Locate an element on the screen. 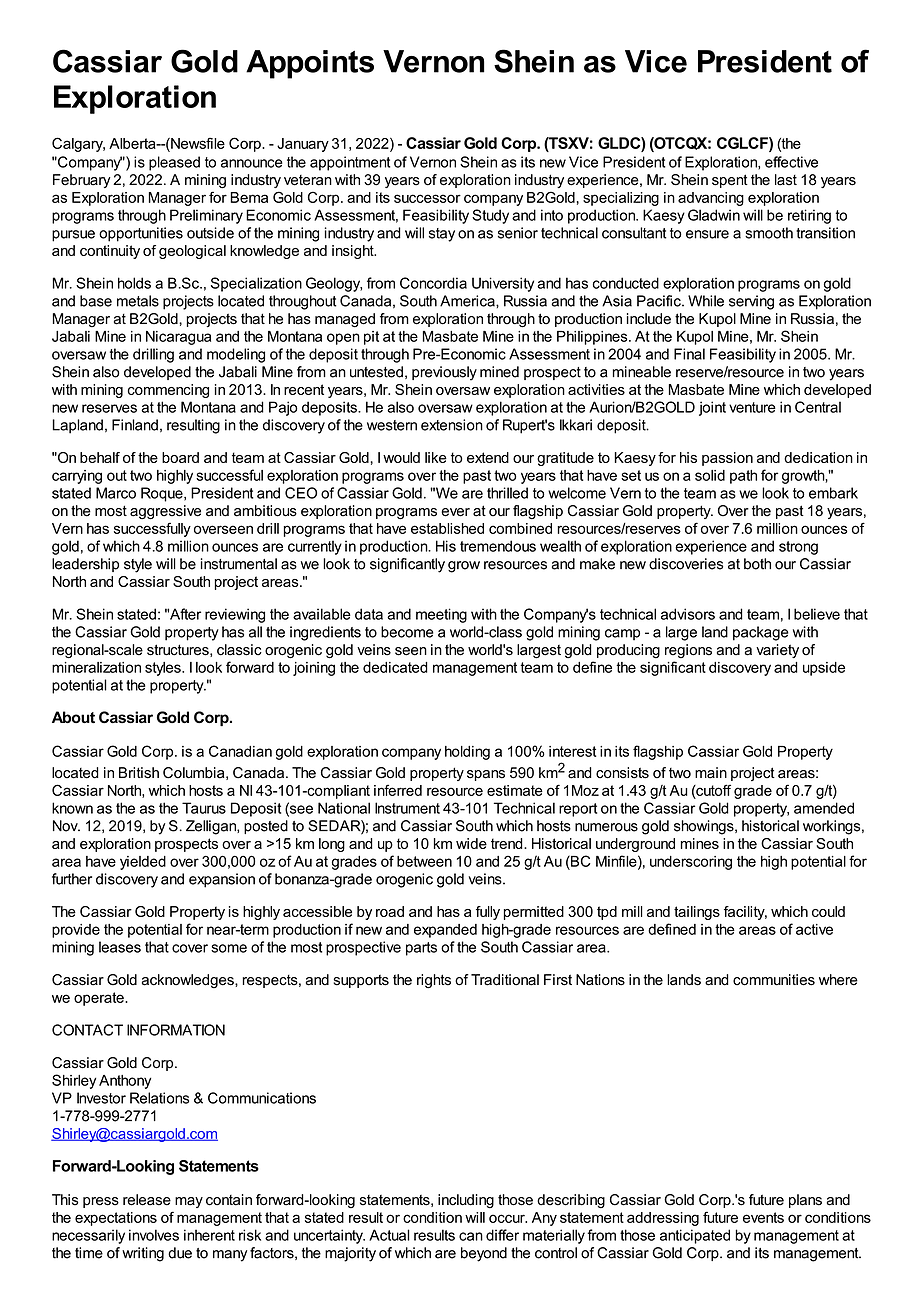  like is located at coordinates (436, 457).
